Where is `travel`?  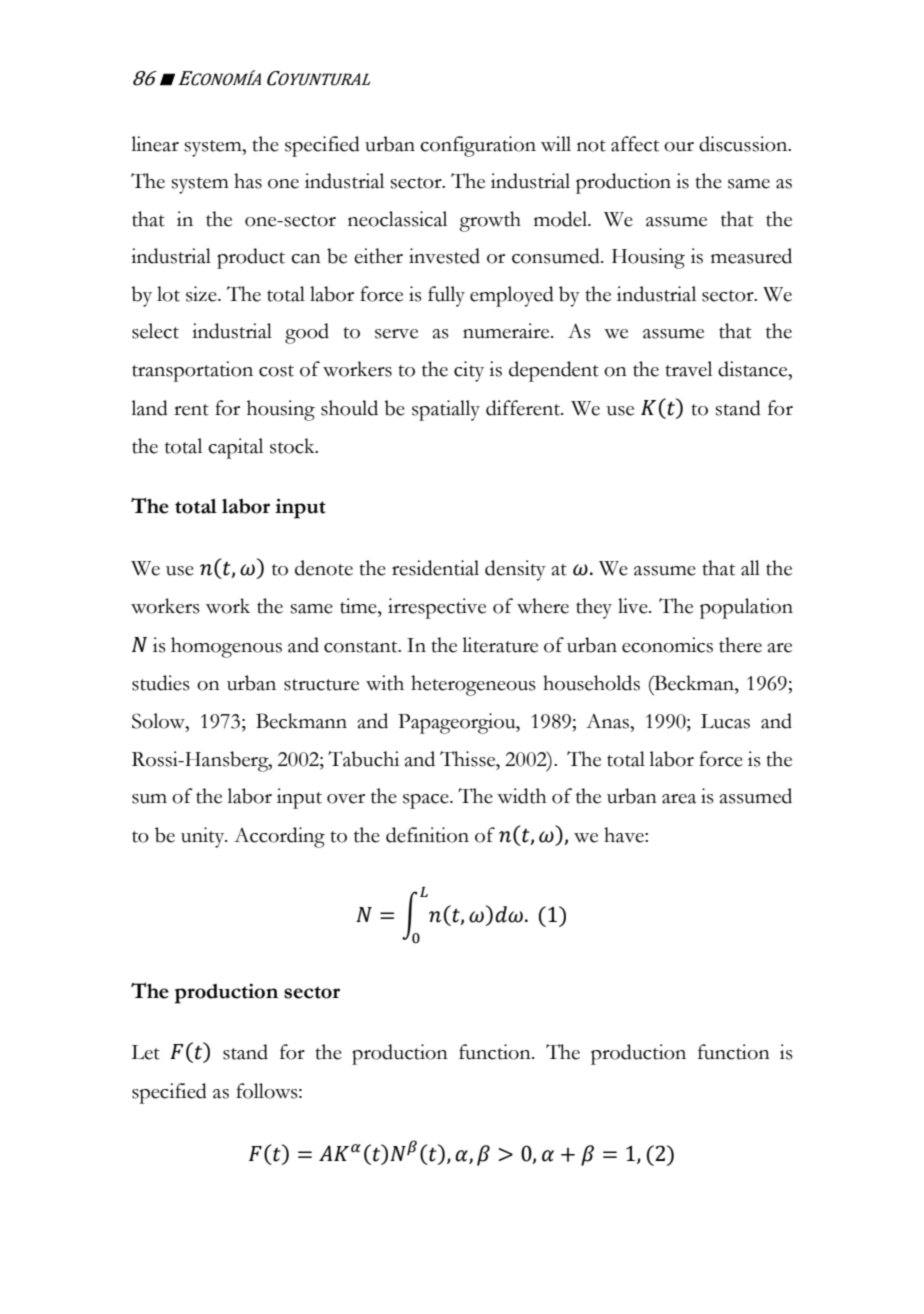
travel is located at coordinates (688, 369).
